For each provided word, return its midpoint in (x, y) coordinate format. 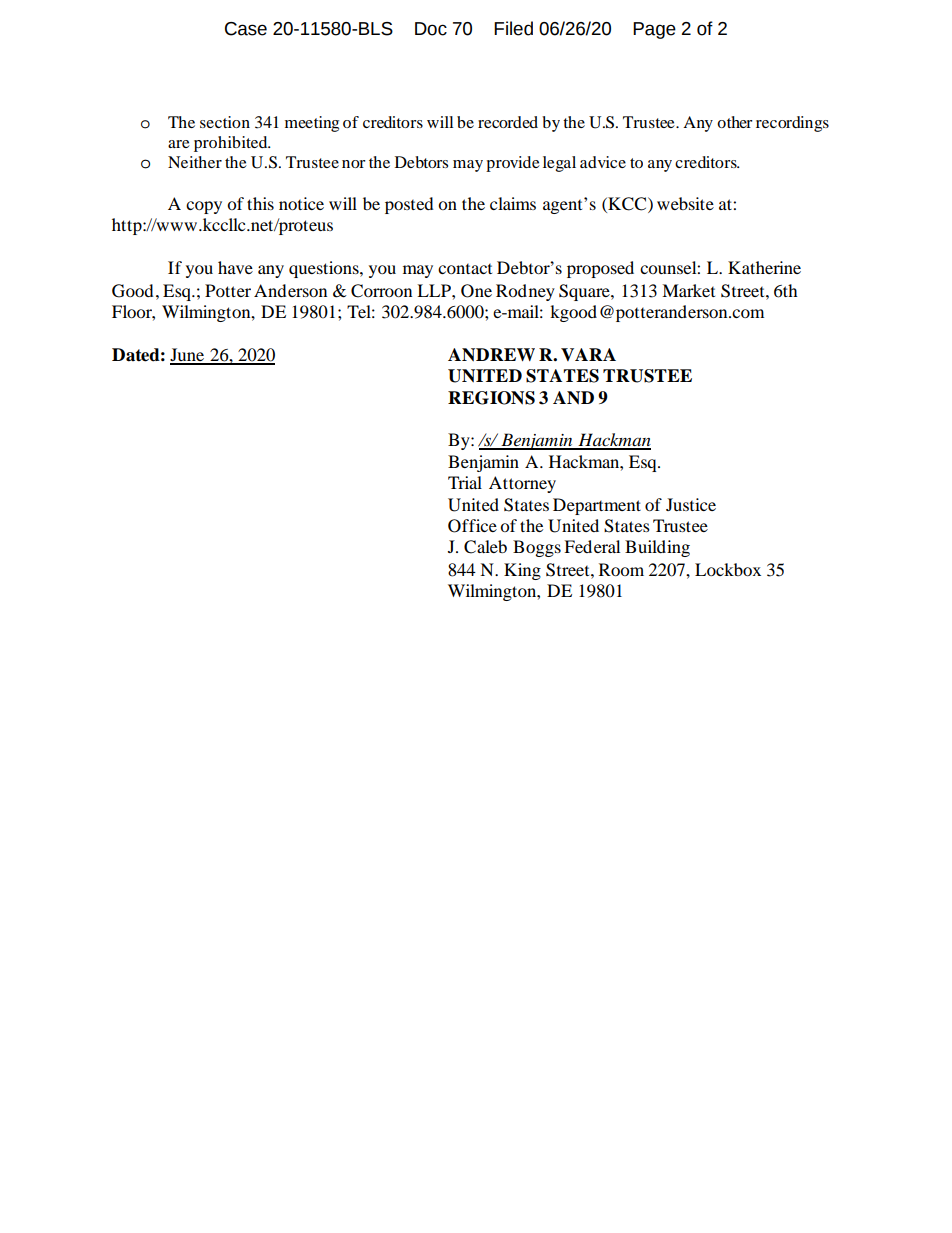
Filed (513, 28)
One (476, 291)
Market (688, 290)
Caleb (485, 547)
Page (654, 30)
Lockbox (728, 569)
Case (246, 29)
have (235, 267)
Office (472, 526)
